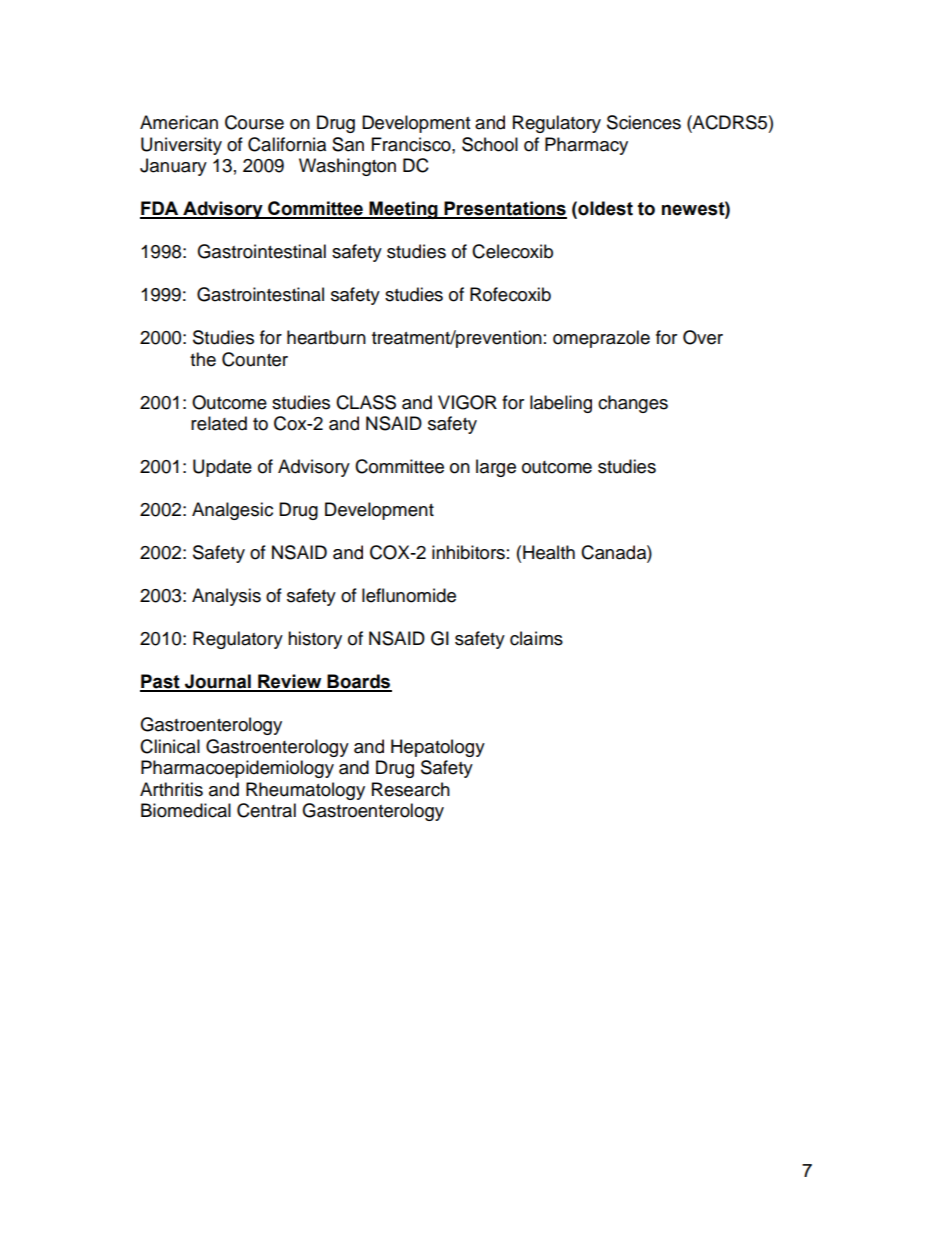 The height and width of the document is (1233, 952). Describe the element at coordinates (218, 682) in the document. I see `Journal` at that location.
